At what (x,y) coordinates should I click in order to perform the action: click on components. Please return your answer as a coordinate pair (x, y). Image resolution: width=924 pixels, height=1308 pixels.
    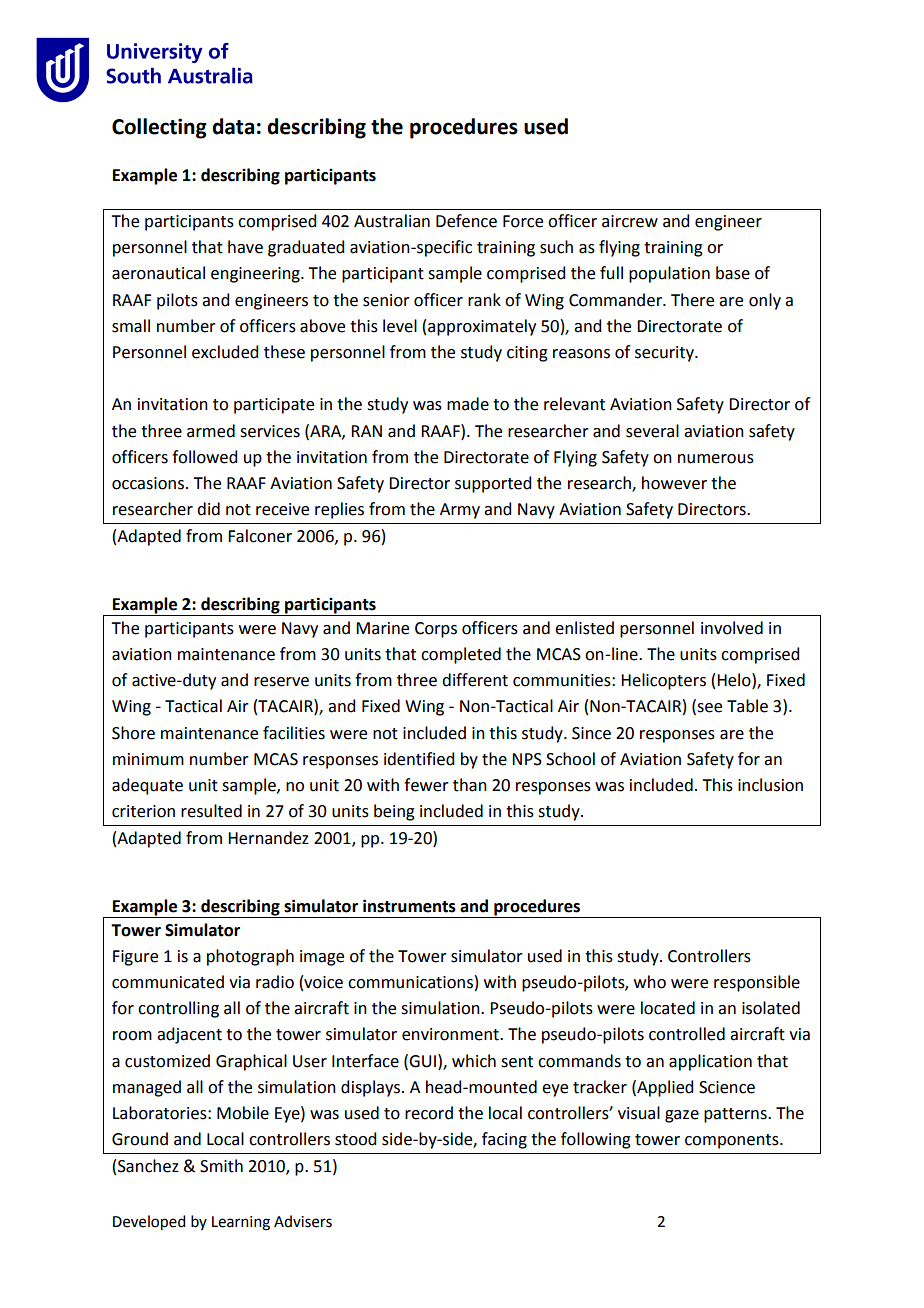
    Looking at the image, I should click on (733, 1141).
